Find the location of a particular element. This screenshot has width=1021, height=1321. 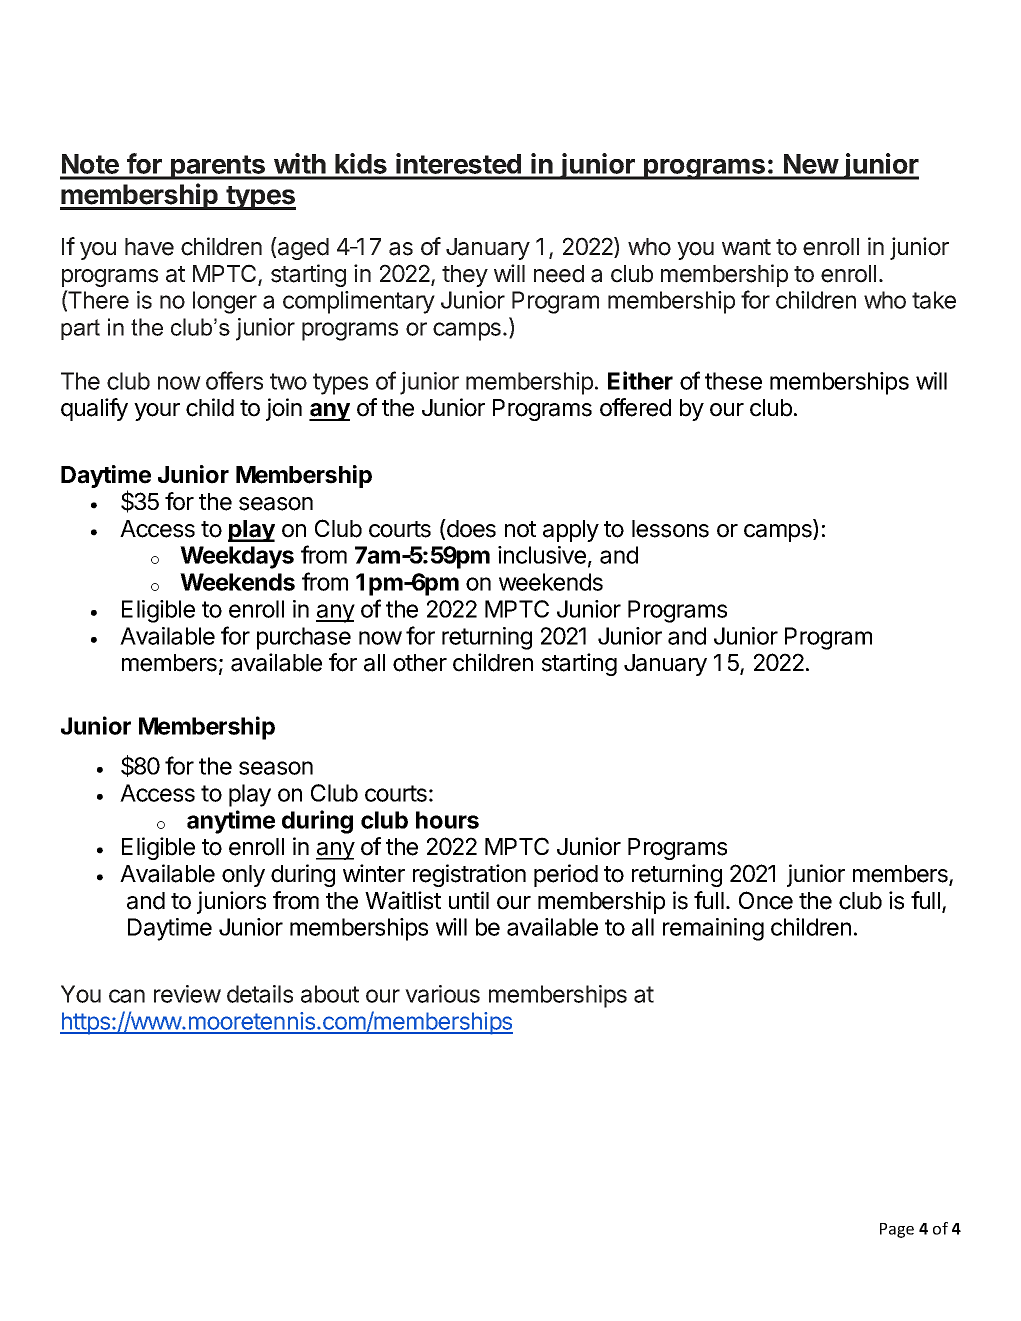

registration is located at coordinates (469, 875).
